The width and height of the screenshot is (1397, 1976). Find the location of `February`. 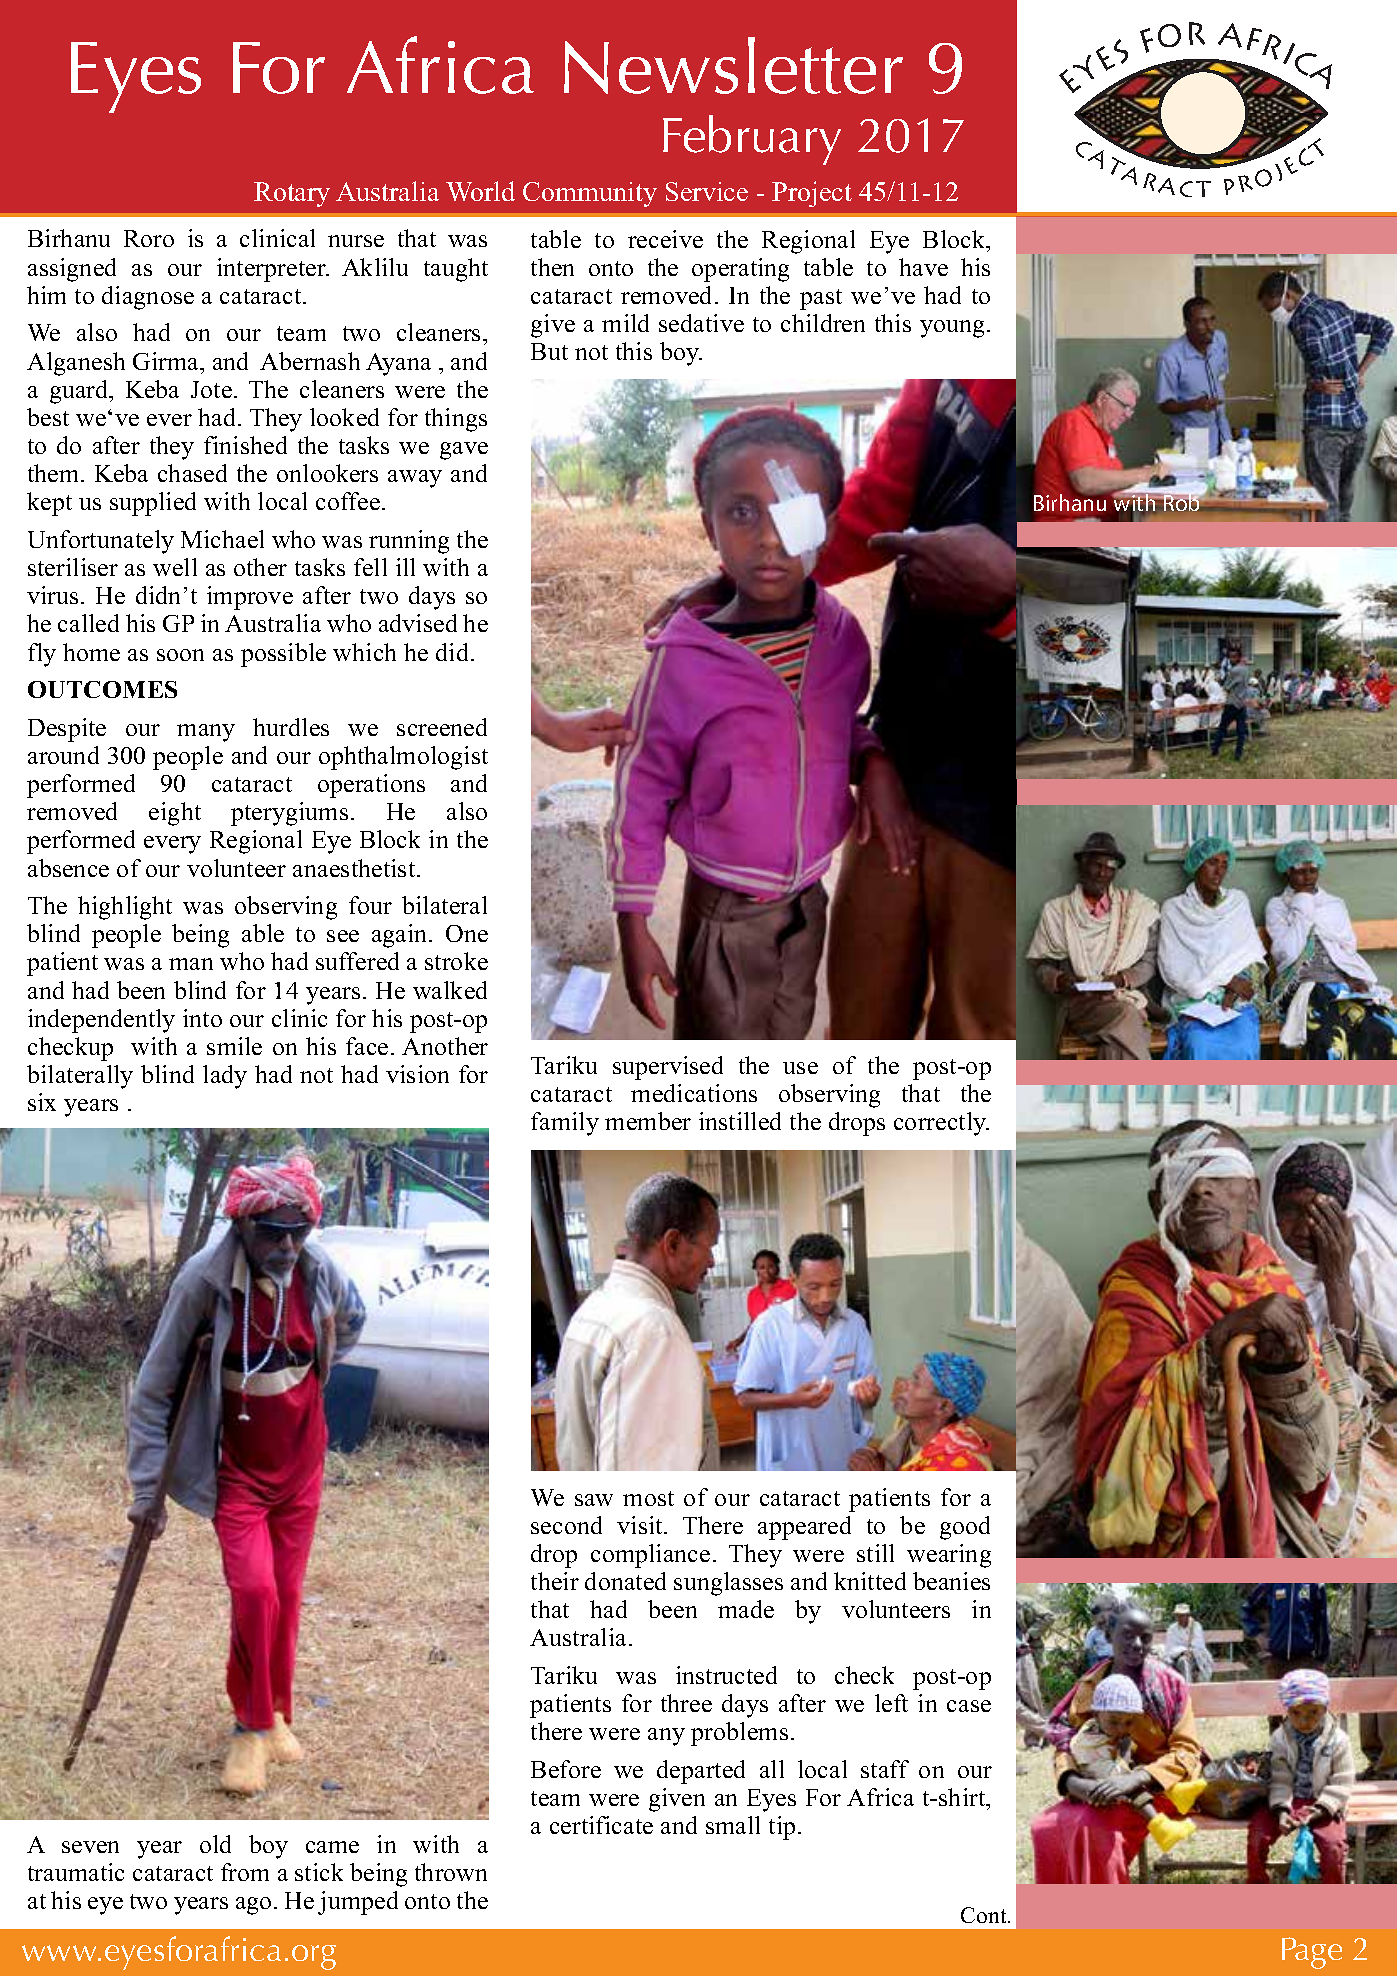

February is located at coordinates (752, 140).
